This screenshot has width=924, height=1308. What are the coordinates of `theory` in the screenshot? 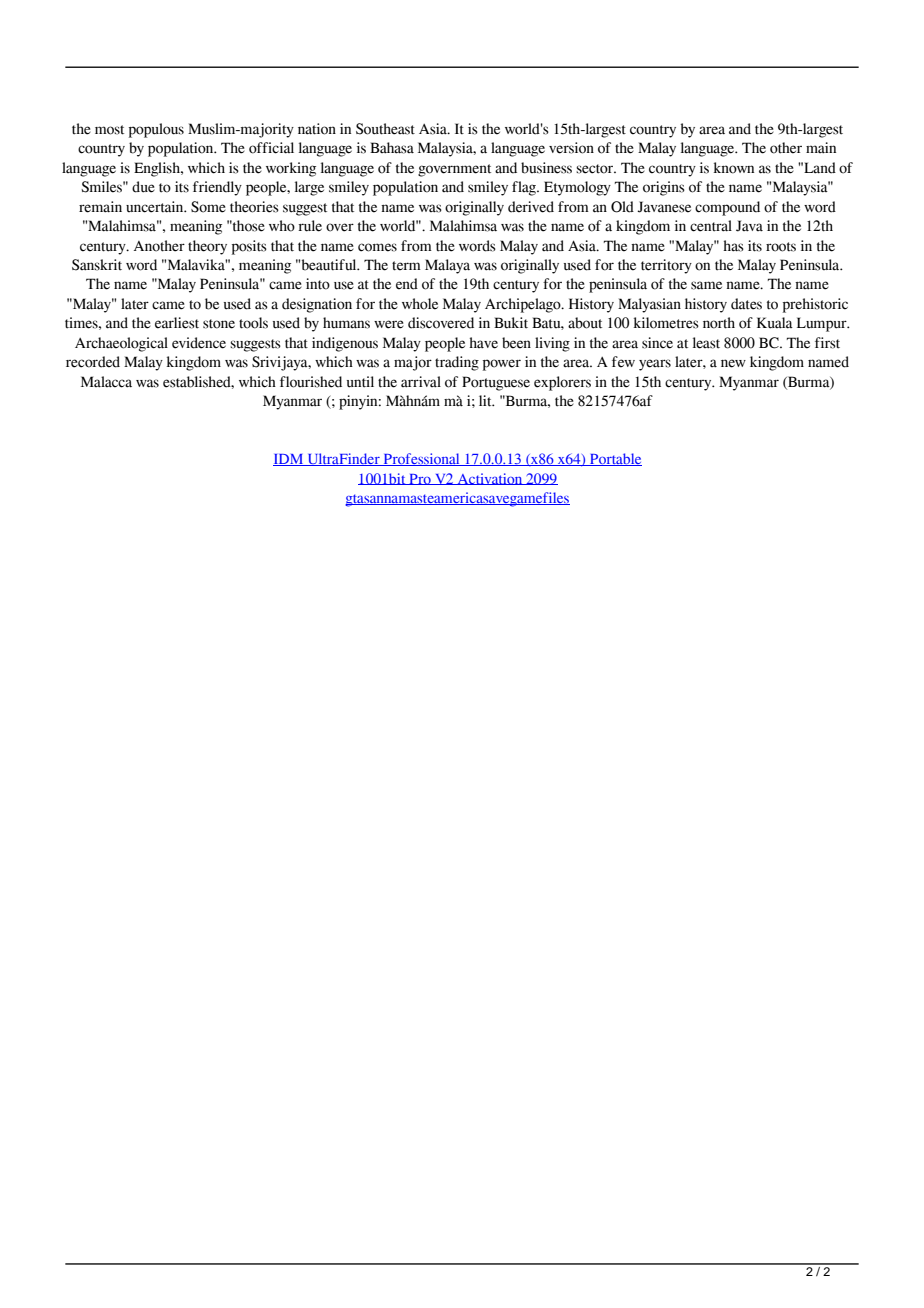 It's located at (207, 247).
